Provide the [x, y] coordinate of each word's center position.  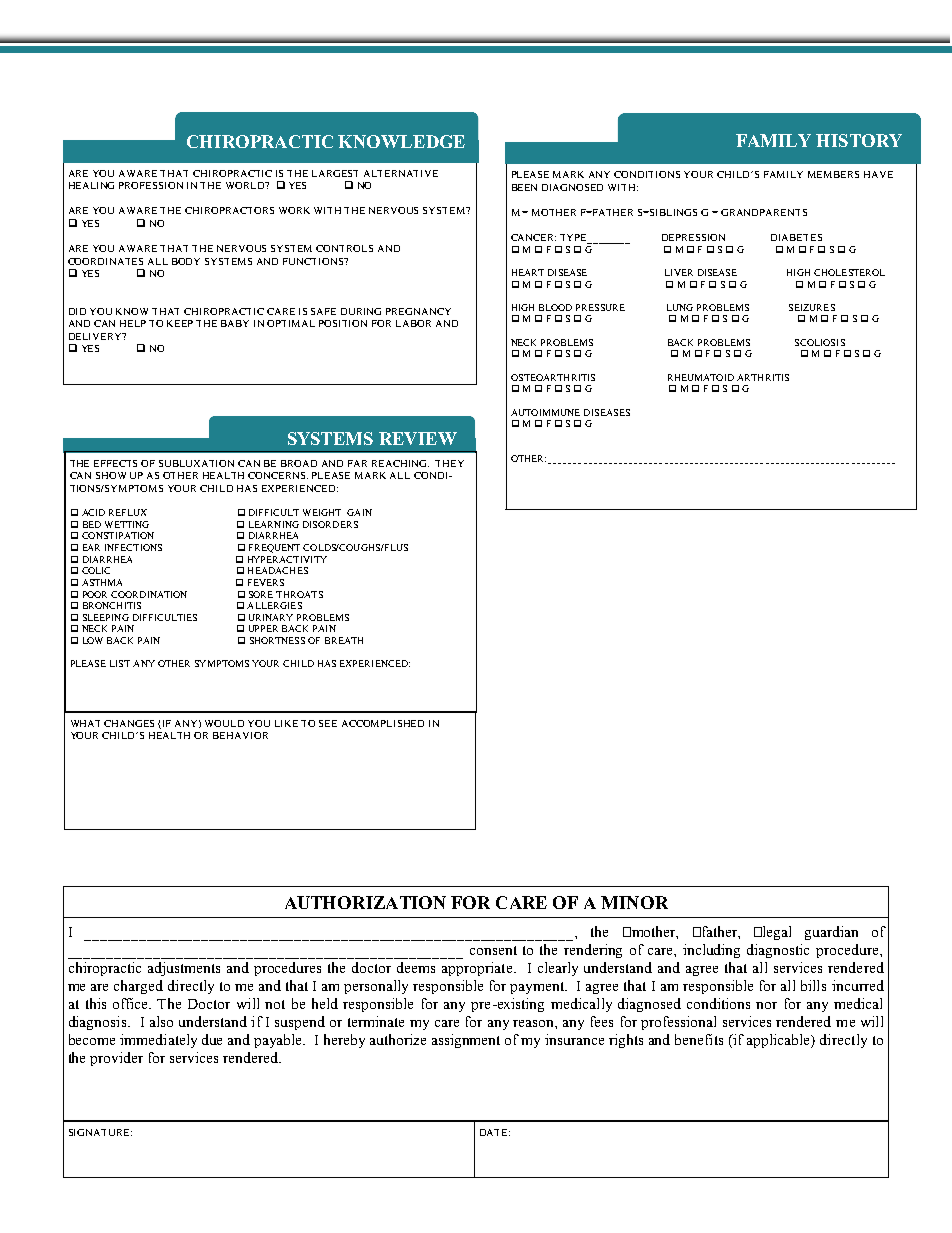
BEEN [524, 187]
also [161, 1021]
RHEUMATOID [701, 377]
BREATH [344, 640]
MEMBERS [833, 174]
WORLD [246, 185]
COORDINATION [149, 594]
